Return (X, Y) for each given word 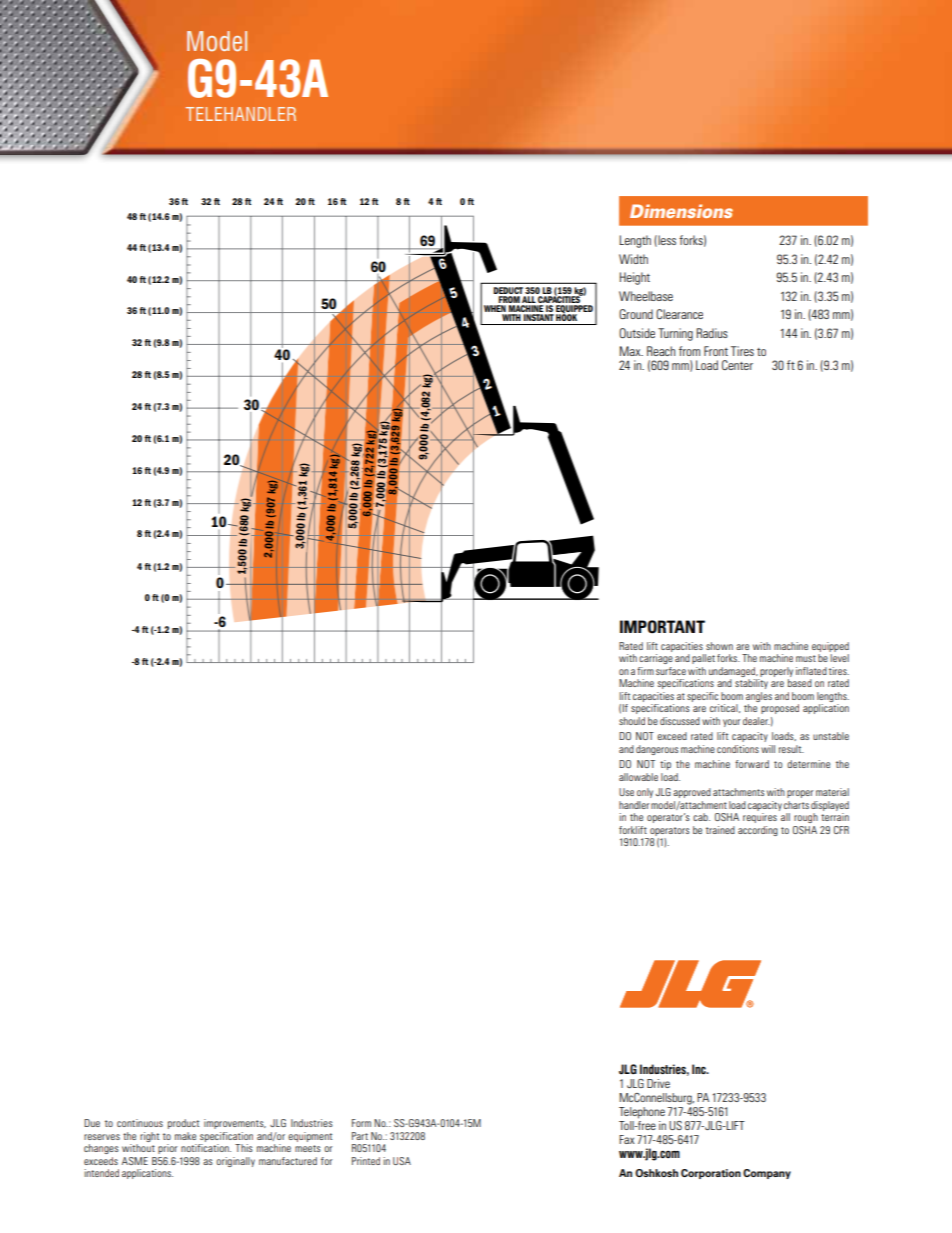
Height (635, 278)
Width (633, 259)
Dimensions (681, 211)
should (632, 721)
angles (759, 697)
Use (626, 792)
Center (737, 365)
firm (645, 671)
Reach (661, 351)
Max (631, 351)
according (758, 831)
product (183, 1124)
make (185, 1136)
